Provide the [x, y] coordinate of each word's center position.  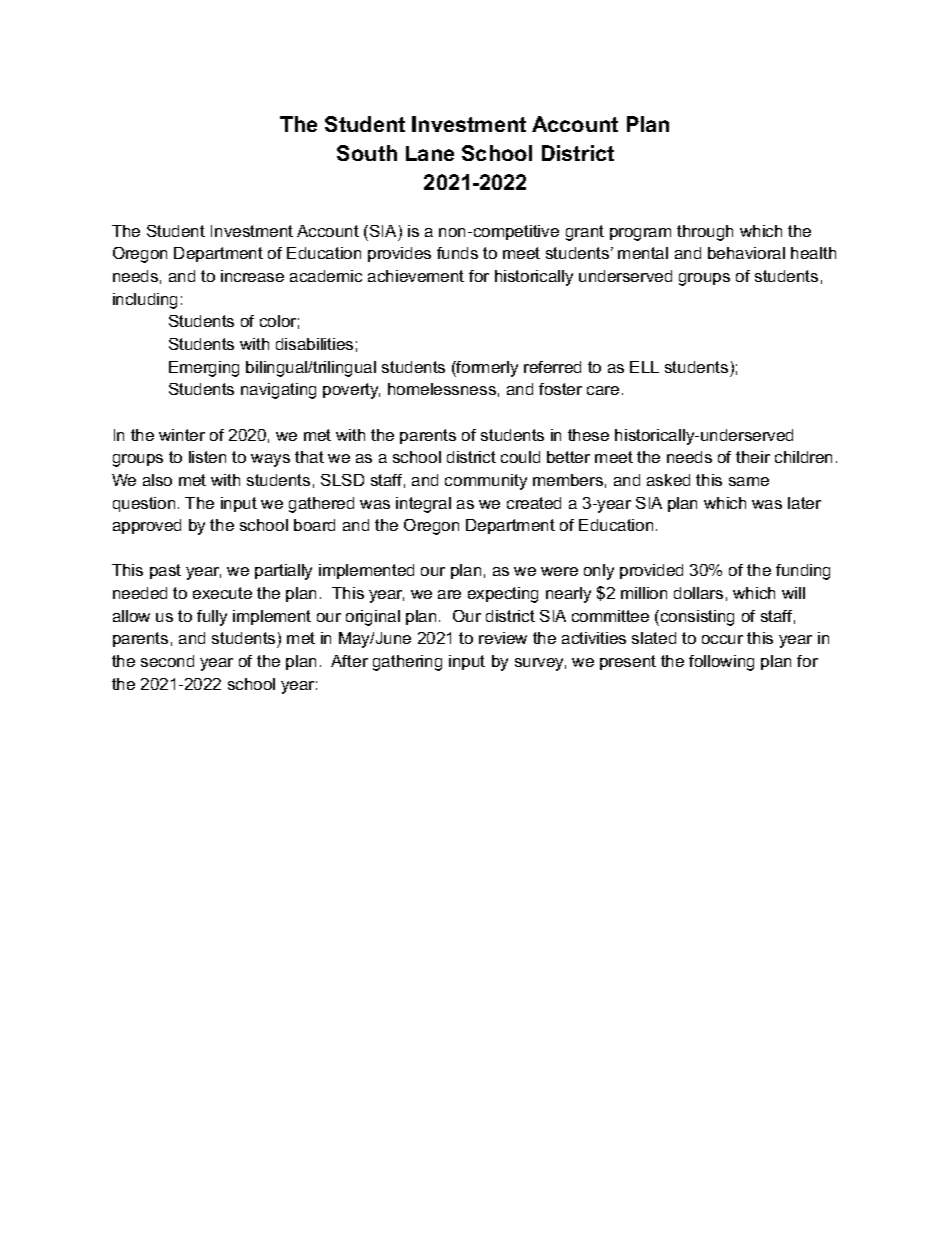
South [367, 153]
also [157, 480]
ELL [644, 367]
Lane [430, 153]
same [749, 481]
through [705, 233]
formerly [486, 369]
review [503, 638]
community [486, 482]
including [145, 301]
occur [722, 639]
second [167, 661]
